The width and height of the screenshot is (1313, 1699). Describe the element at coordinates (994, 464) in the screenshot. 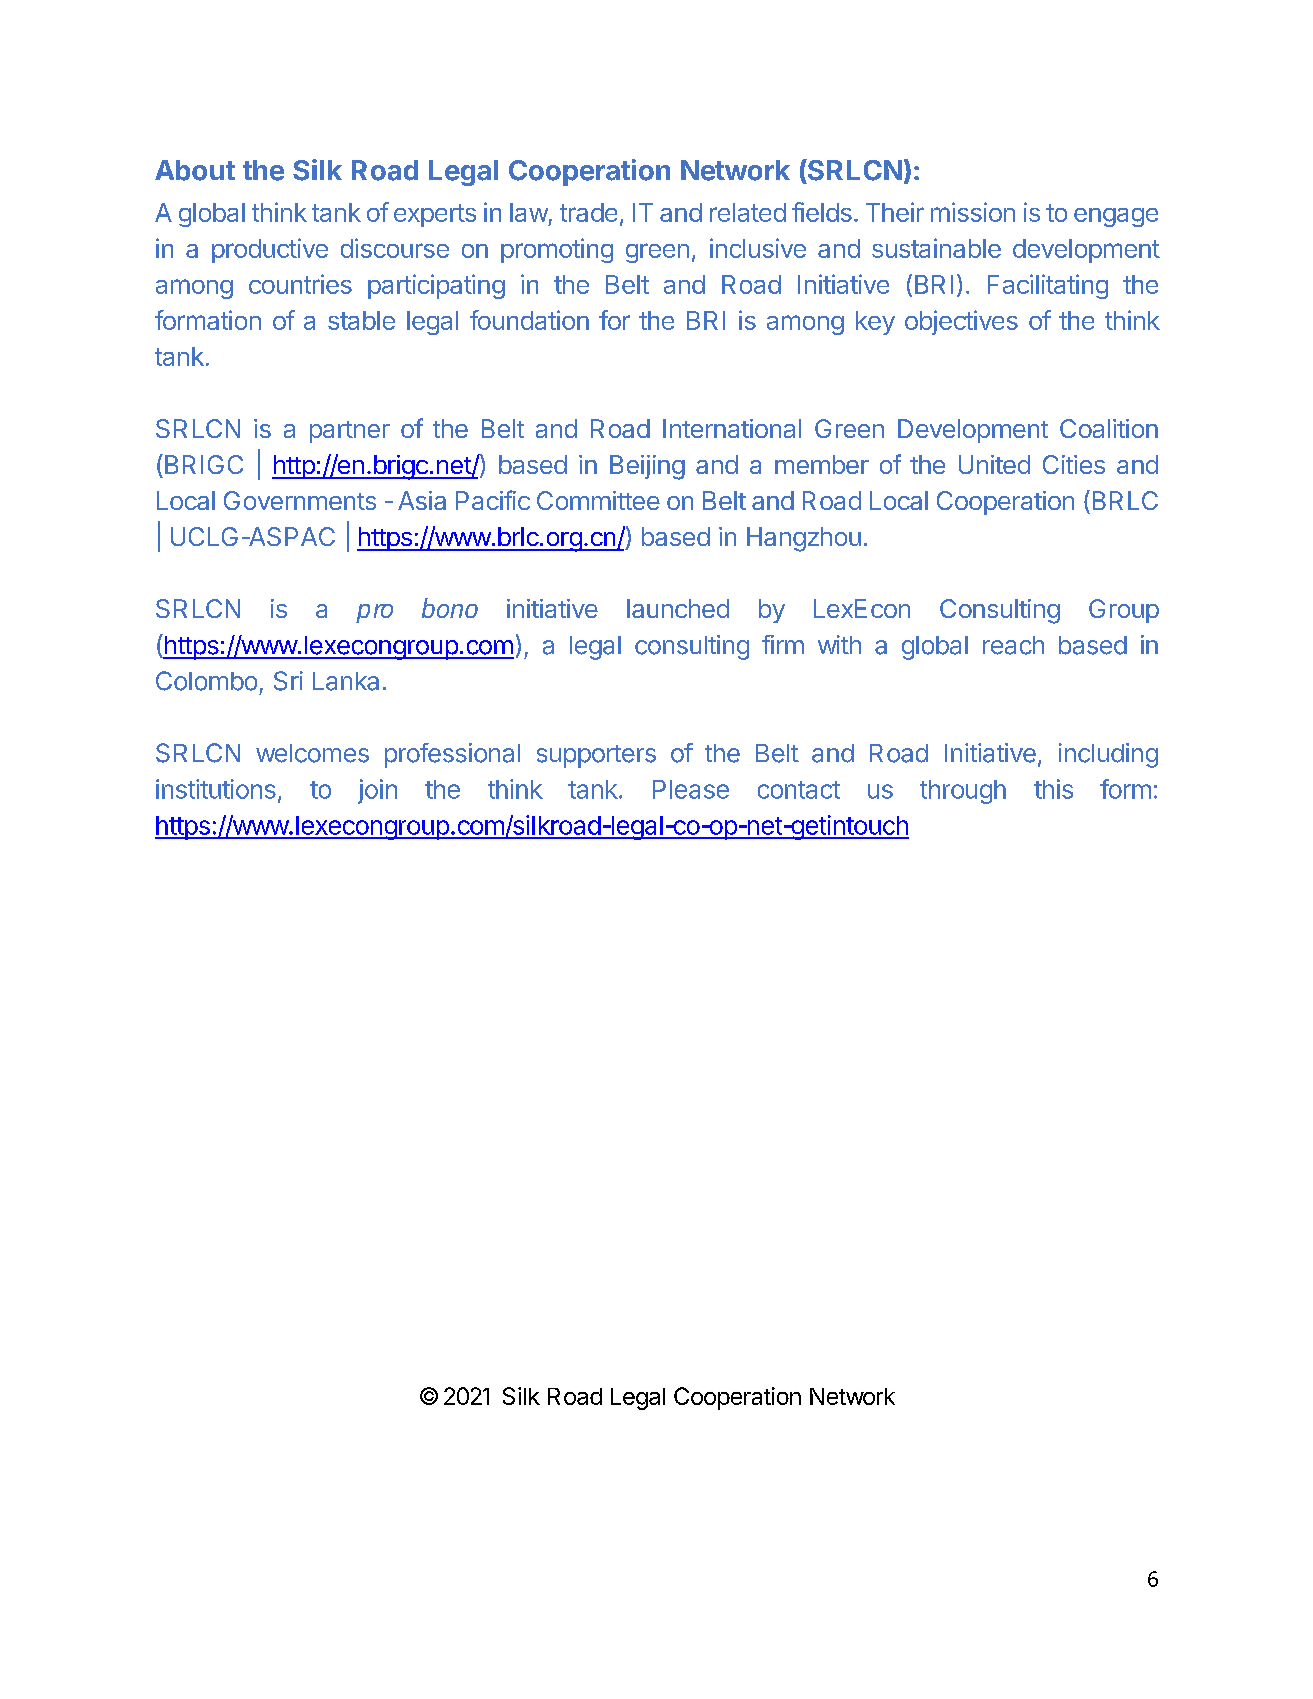

I see `United` at that location.
